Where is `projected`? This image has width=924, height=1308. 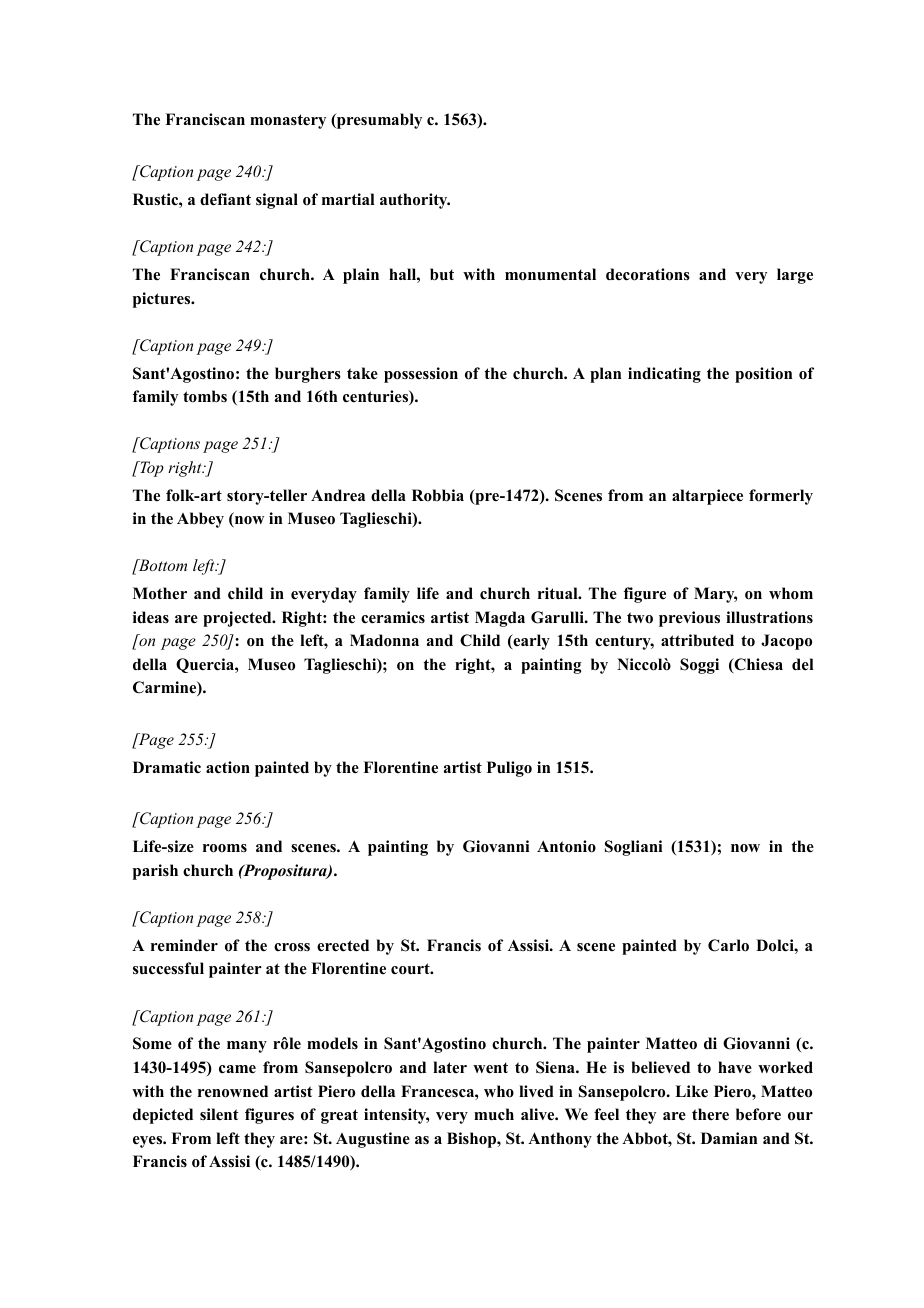 projected is located at coordinates (238, 619).
